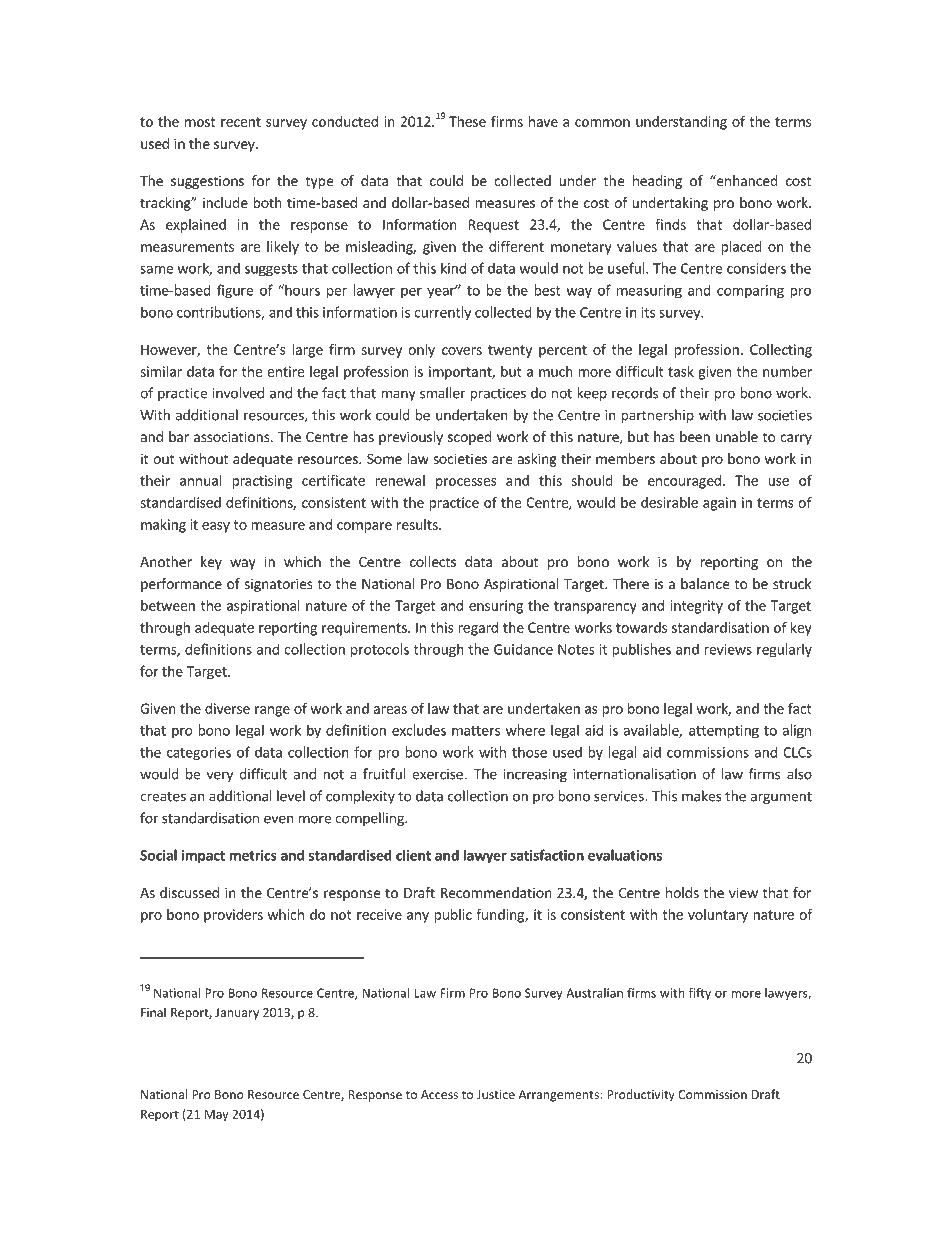 This page has width=952, height=1233. What do you see at coordinates (737, 436) in the page?
I see `unable` at bounding box center [737, 436].
